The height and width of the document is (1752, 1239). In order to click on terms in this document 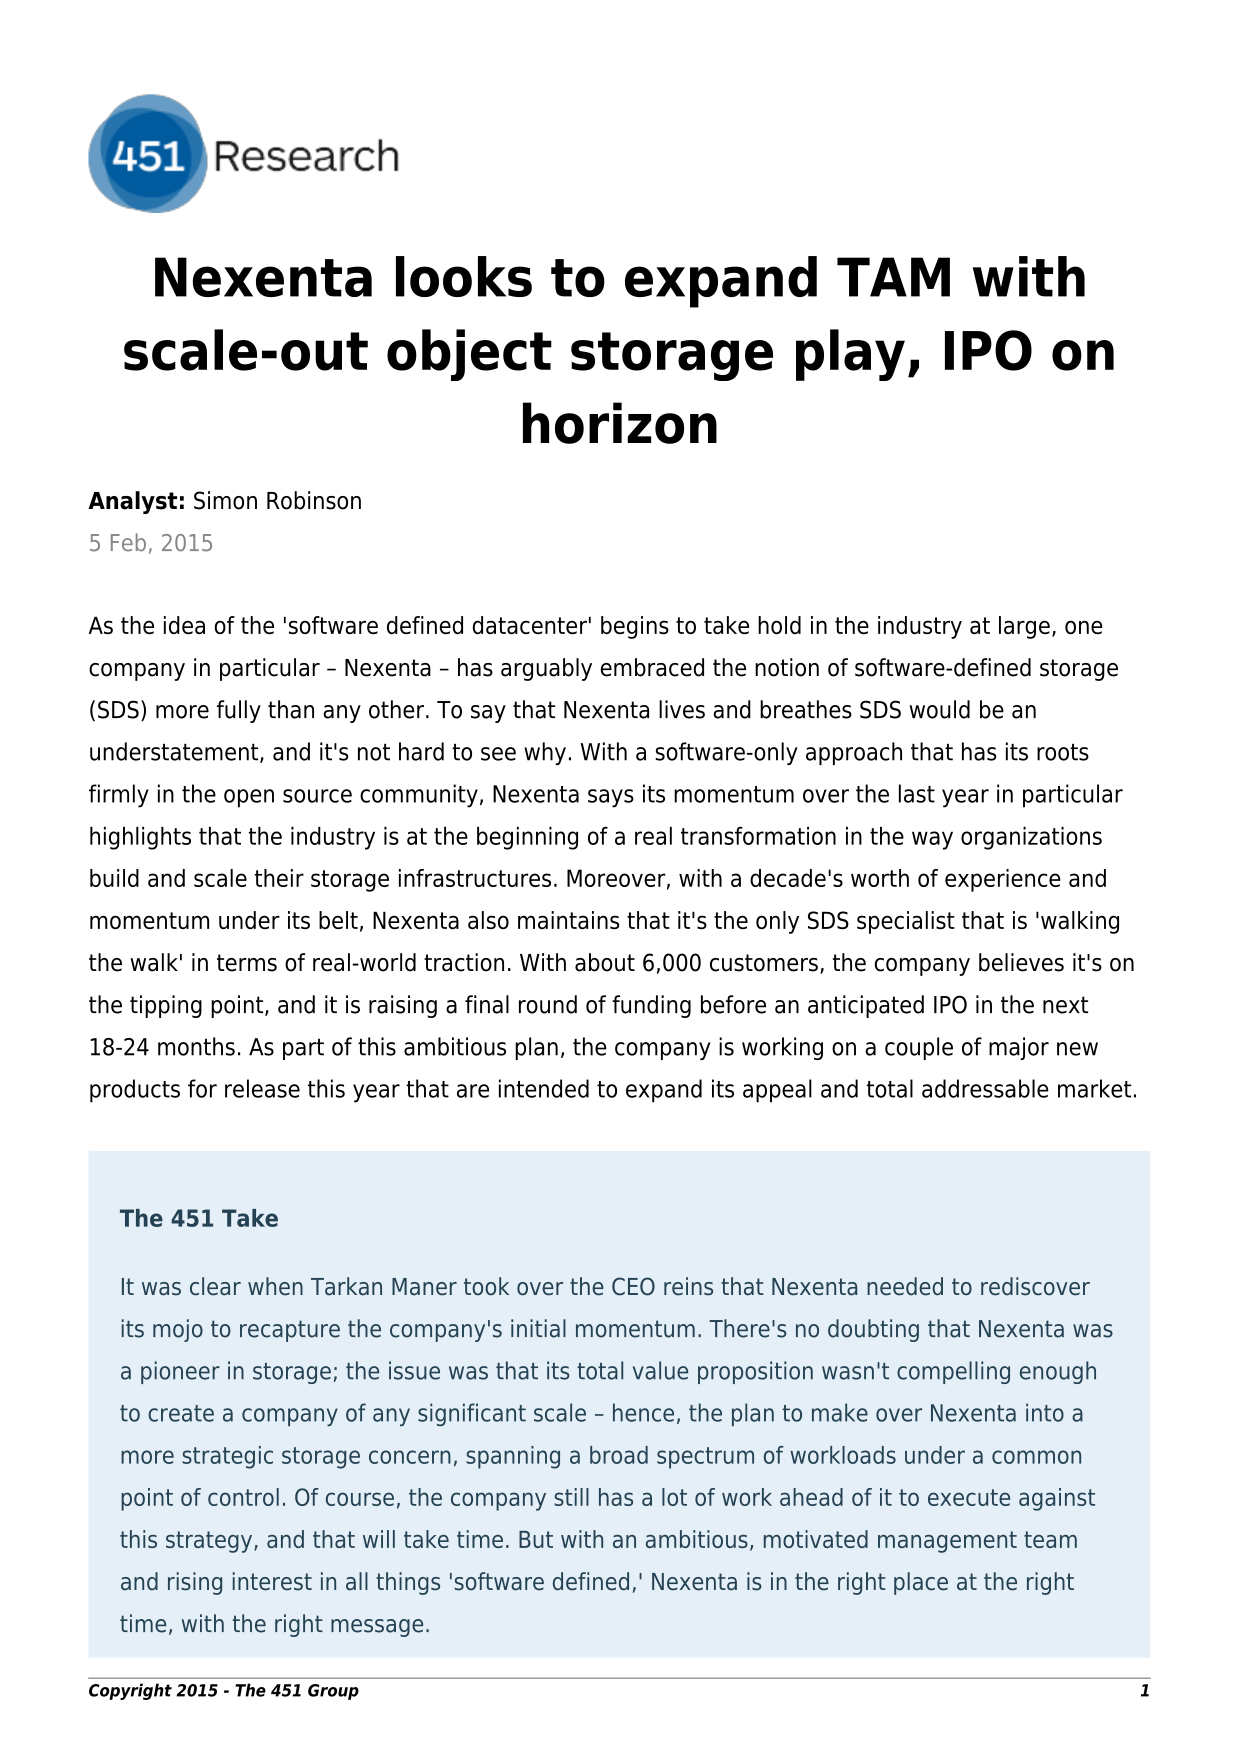, I will do `click(247, 963)`.
